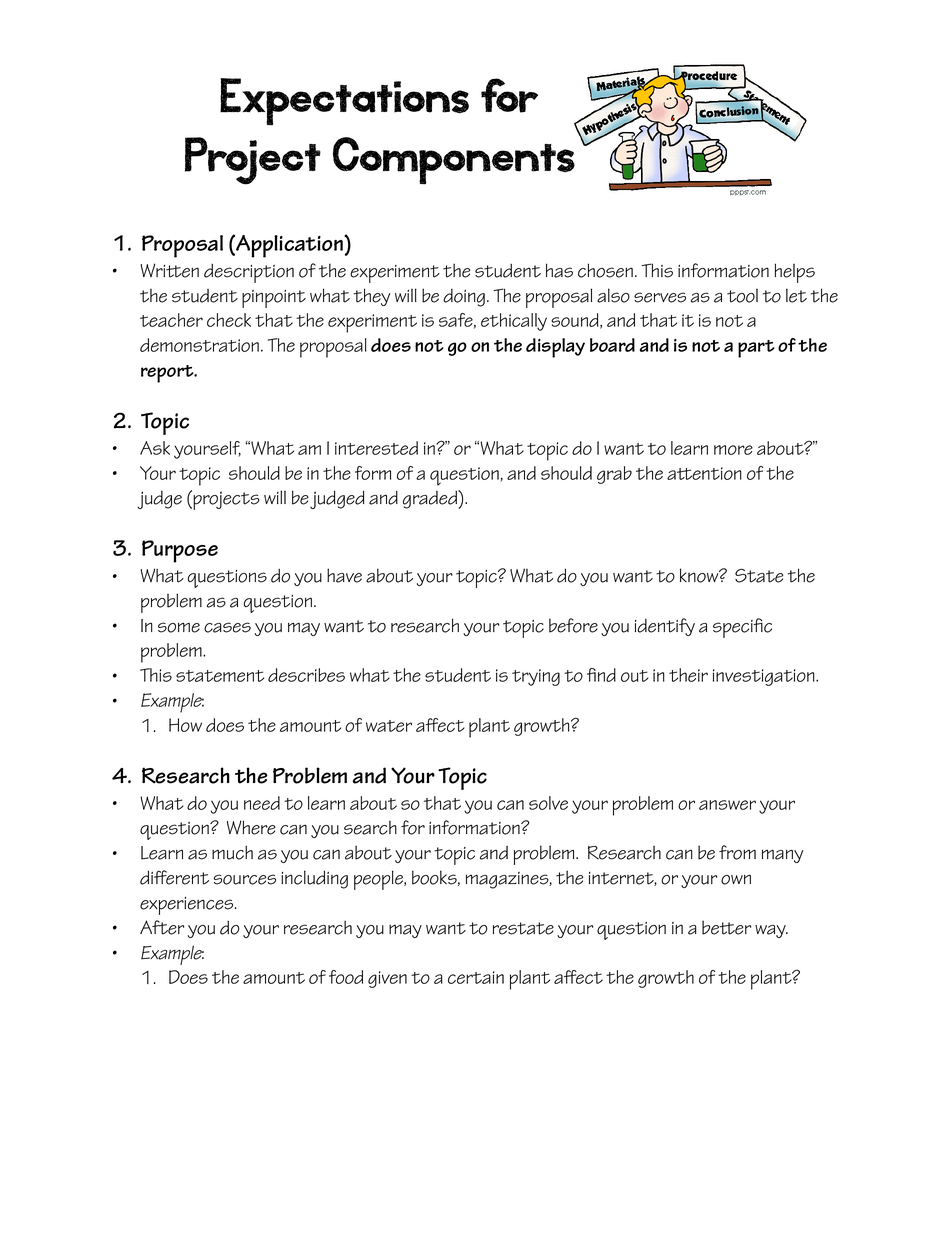 The image size is (952, 1233). I want to click on display, so click(555, 348).
